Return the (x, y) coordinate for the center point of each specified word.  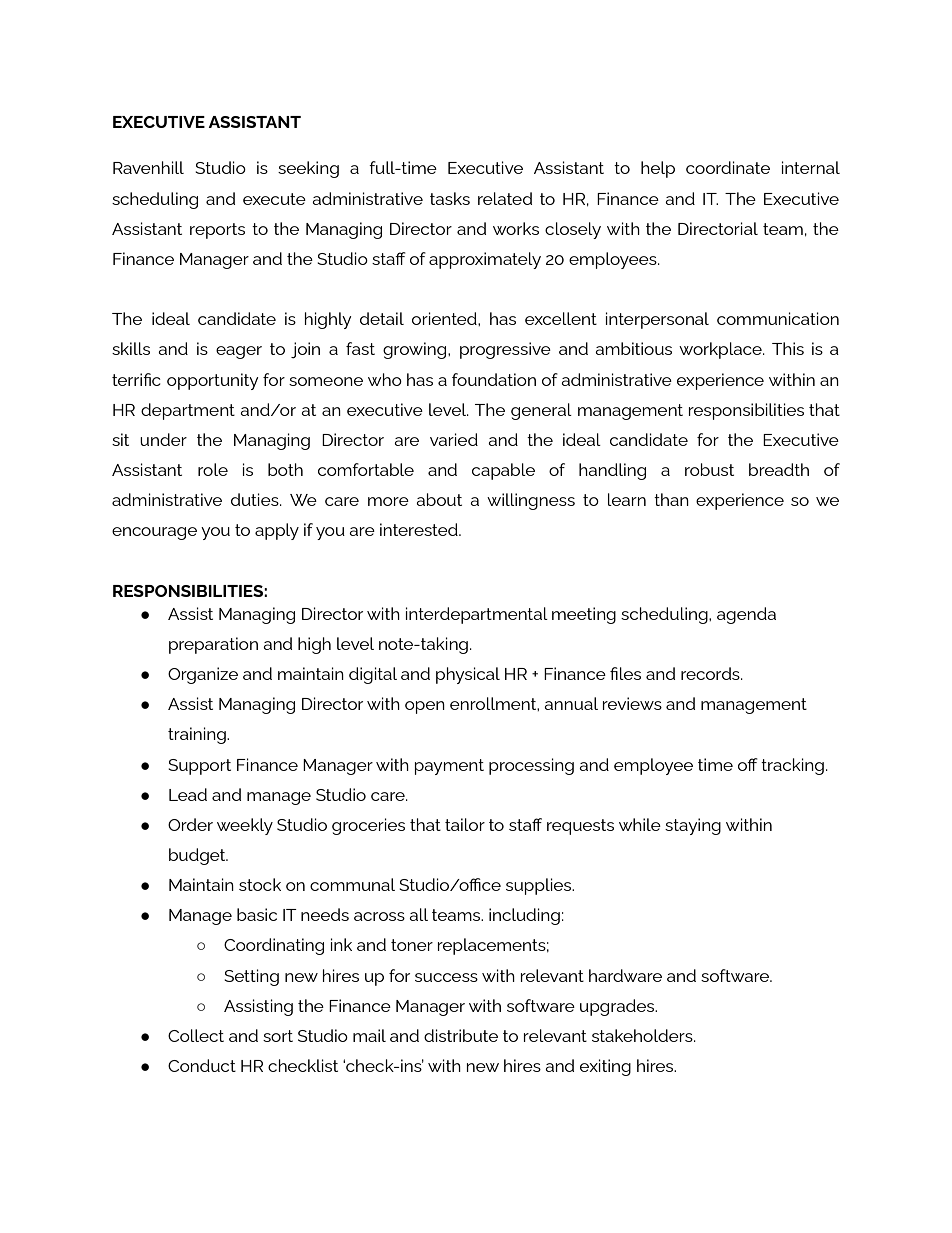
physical (468, 675)
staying (693, 826)
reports (217, 231)
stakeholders (643, 1035)
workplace (721, 350)
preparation (213, 645)
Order (190, 824)
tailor (465, 824)
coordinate (728, 167)
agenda (746, 615)
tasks (450, 198)
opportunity (212, 381)
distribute (461, 1035)
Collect (196, 1035)
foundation (494, 379)
